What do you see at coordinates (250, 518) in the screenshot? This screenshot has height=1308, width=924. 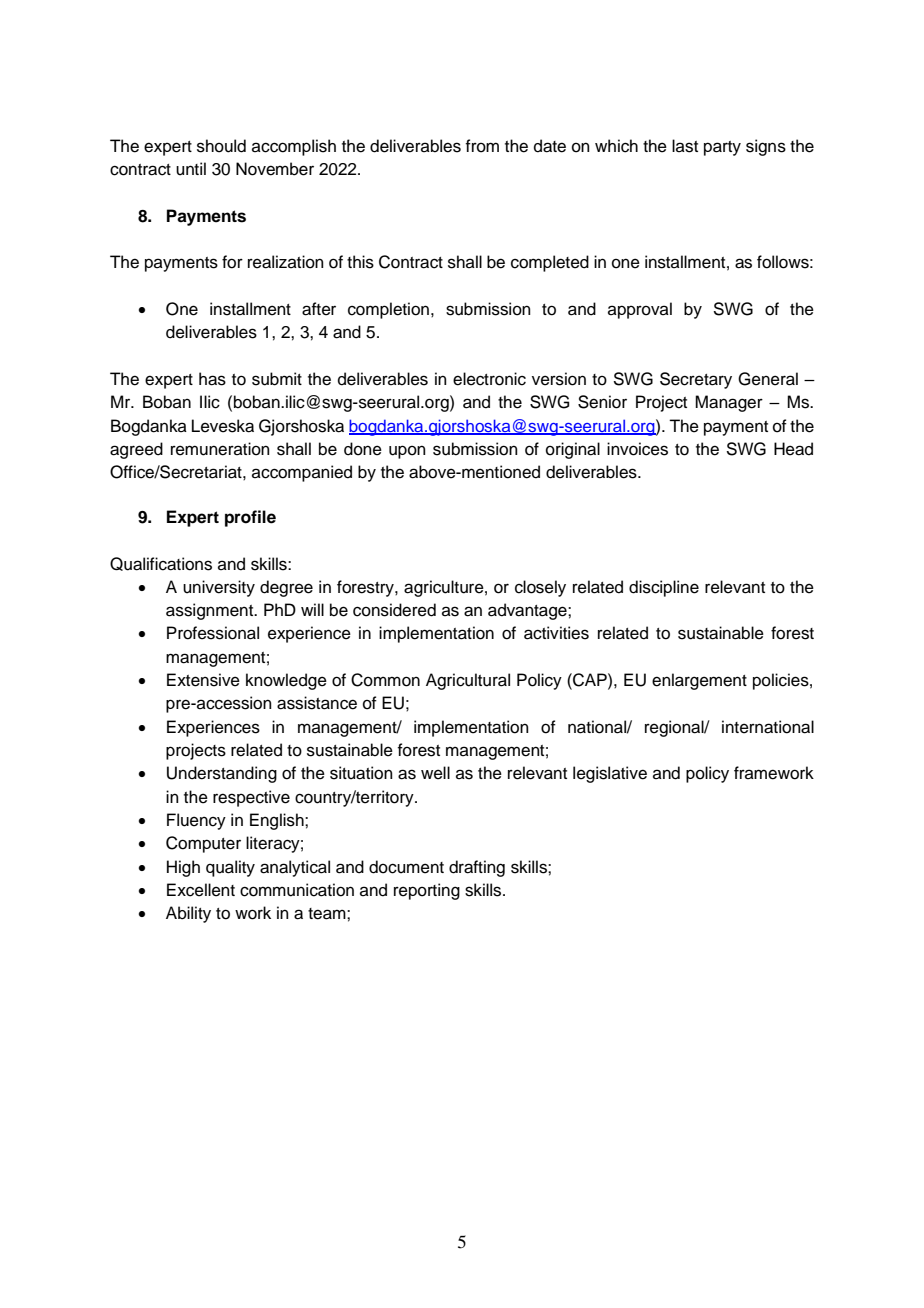 I see `profile` at bounding box center [250, 518].
